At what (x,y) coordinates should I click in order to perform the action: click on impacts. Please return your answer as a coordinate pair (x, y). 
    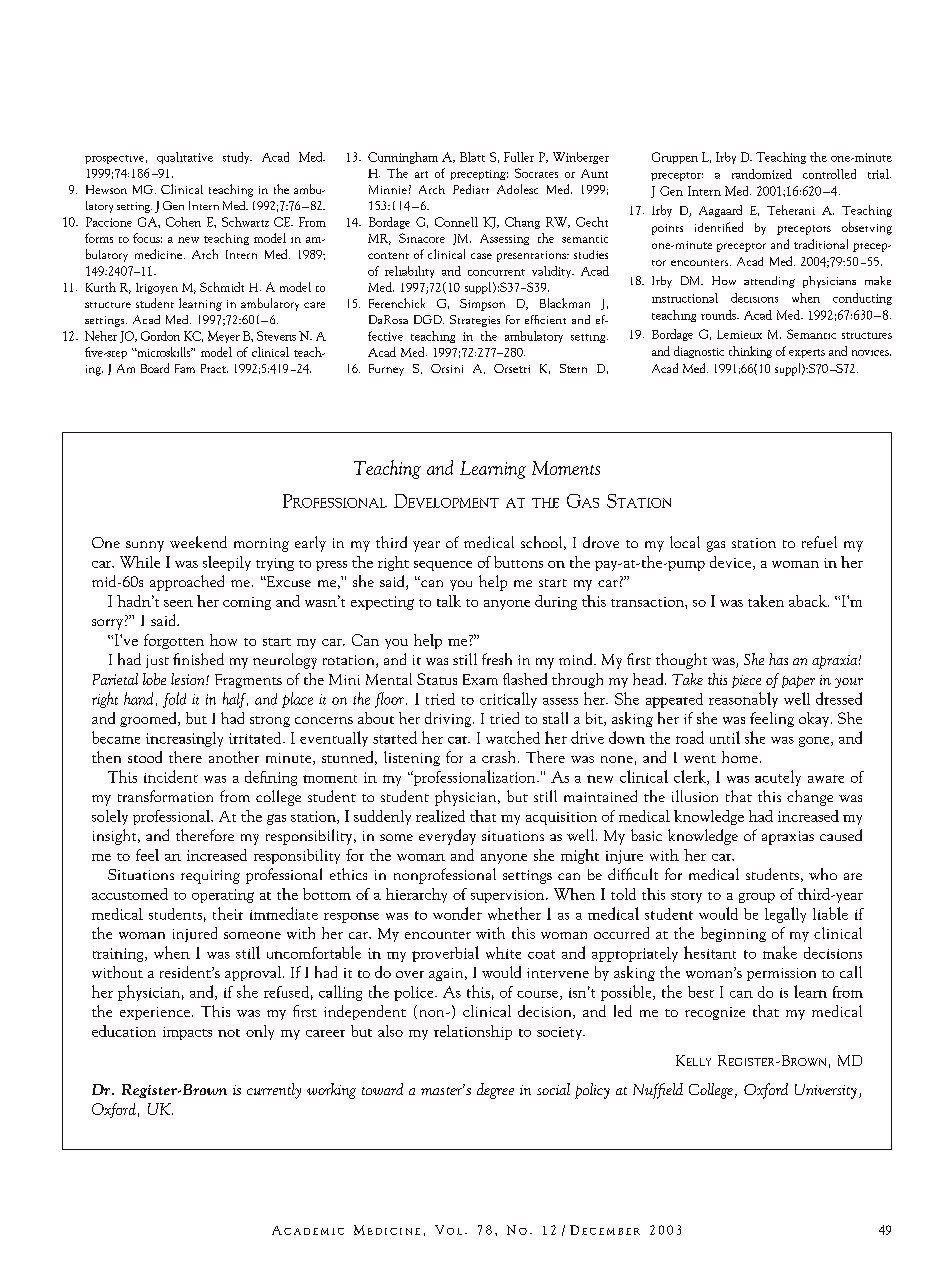
    Looking at the image, I should click on (187, 1033).
